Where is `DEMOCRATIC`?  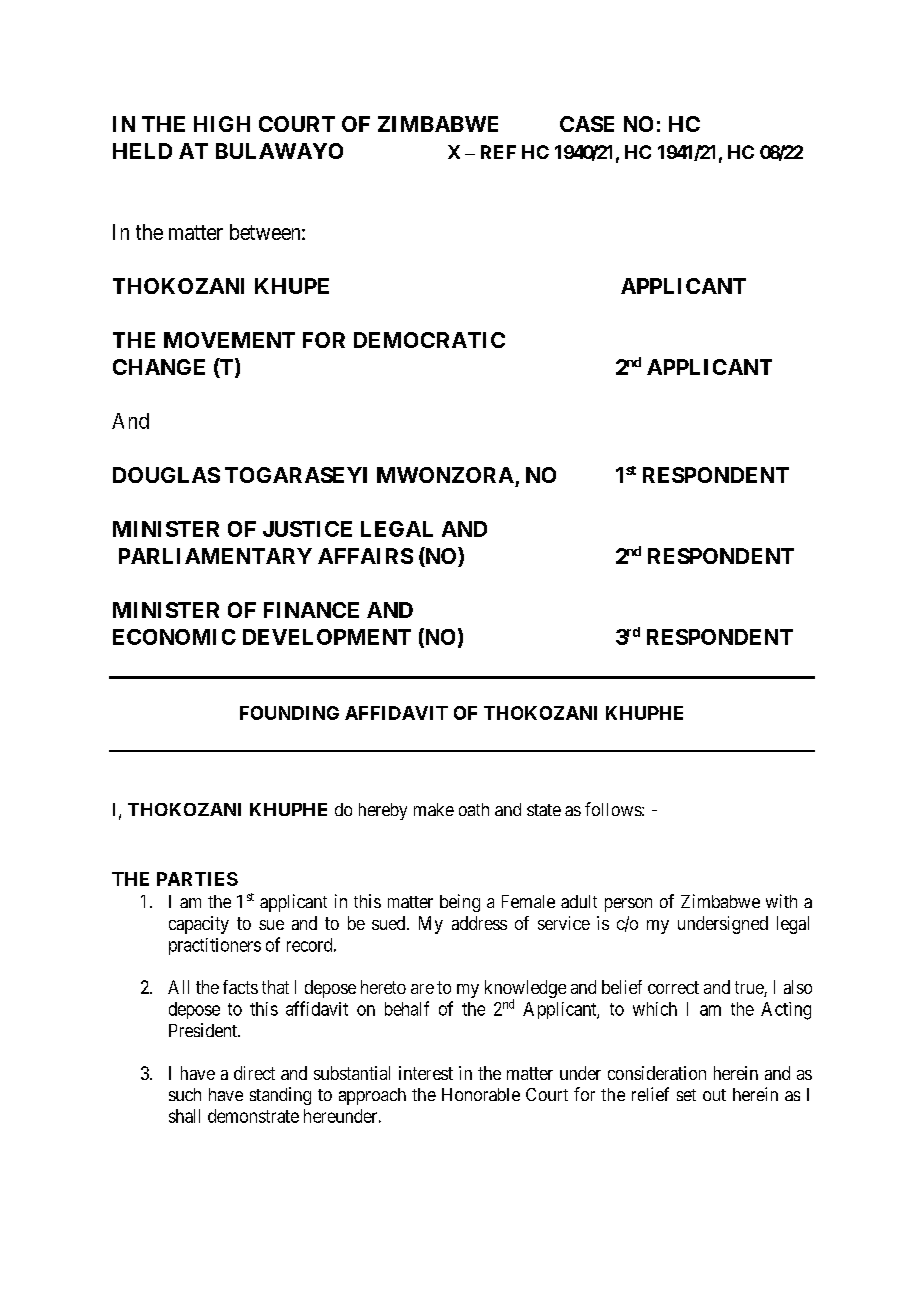
DEMOCRATIC is located at coordinates (429, 340).
